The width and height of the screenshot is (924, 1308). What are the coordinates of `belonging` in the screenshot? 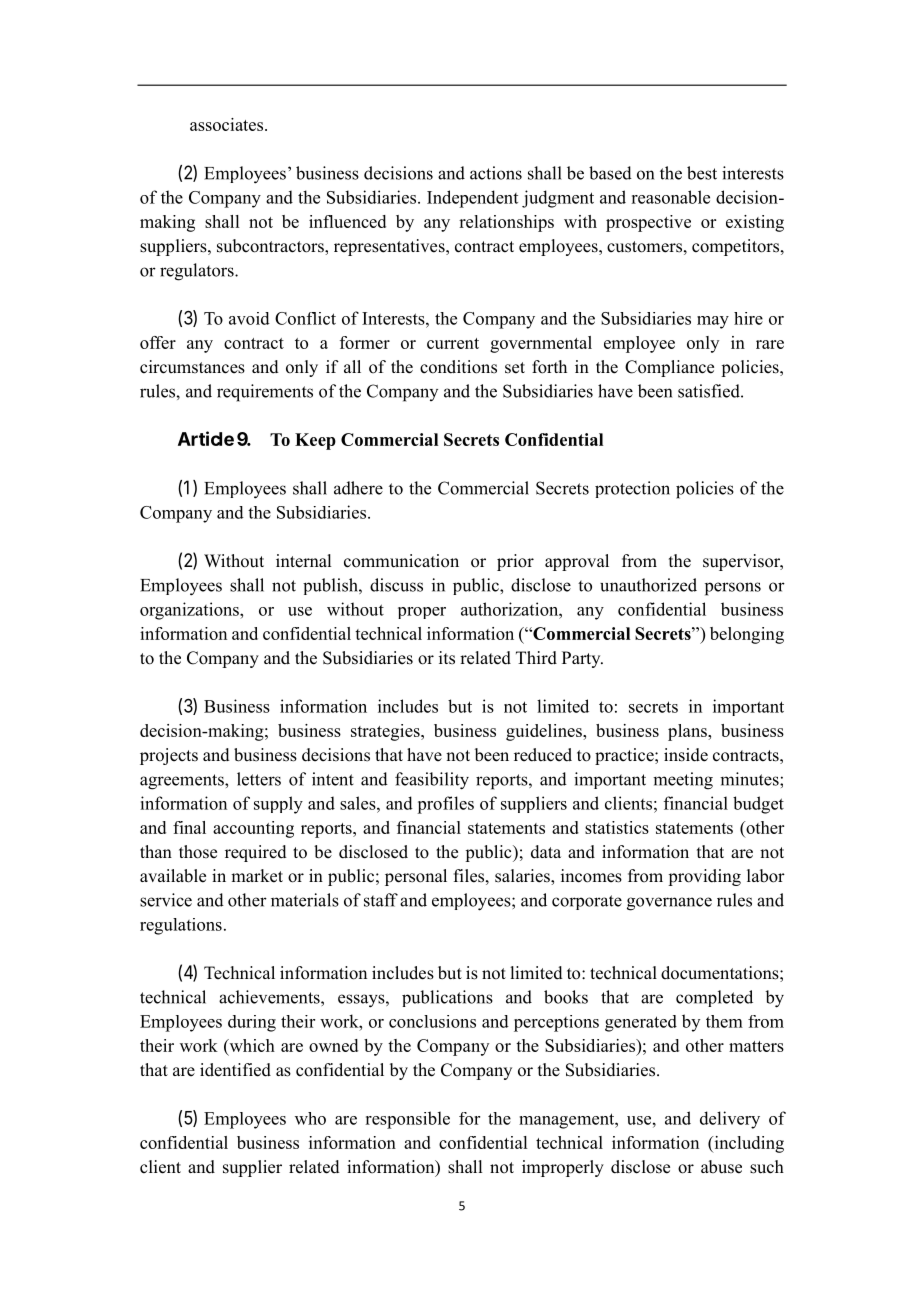 It's located at (747, 635).
